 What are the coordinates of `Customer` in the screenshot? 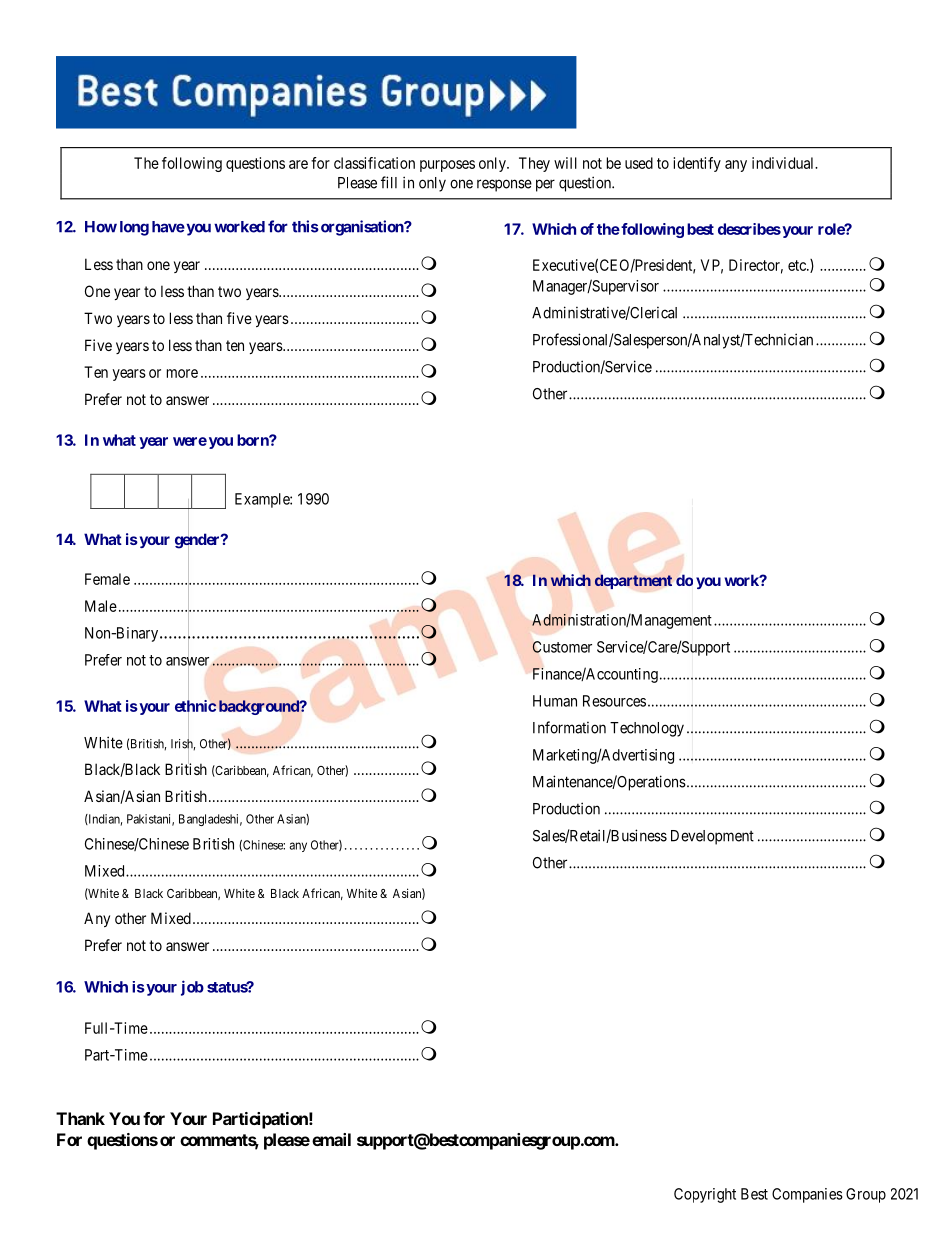 It's located at (562, 647).
